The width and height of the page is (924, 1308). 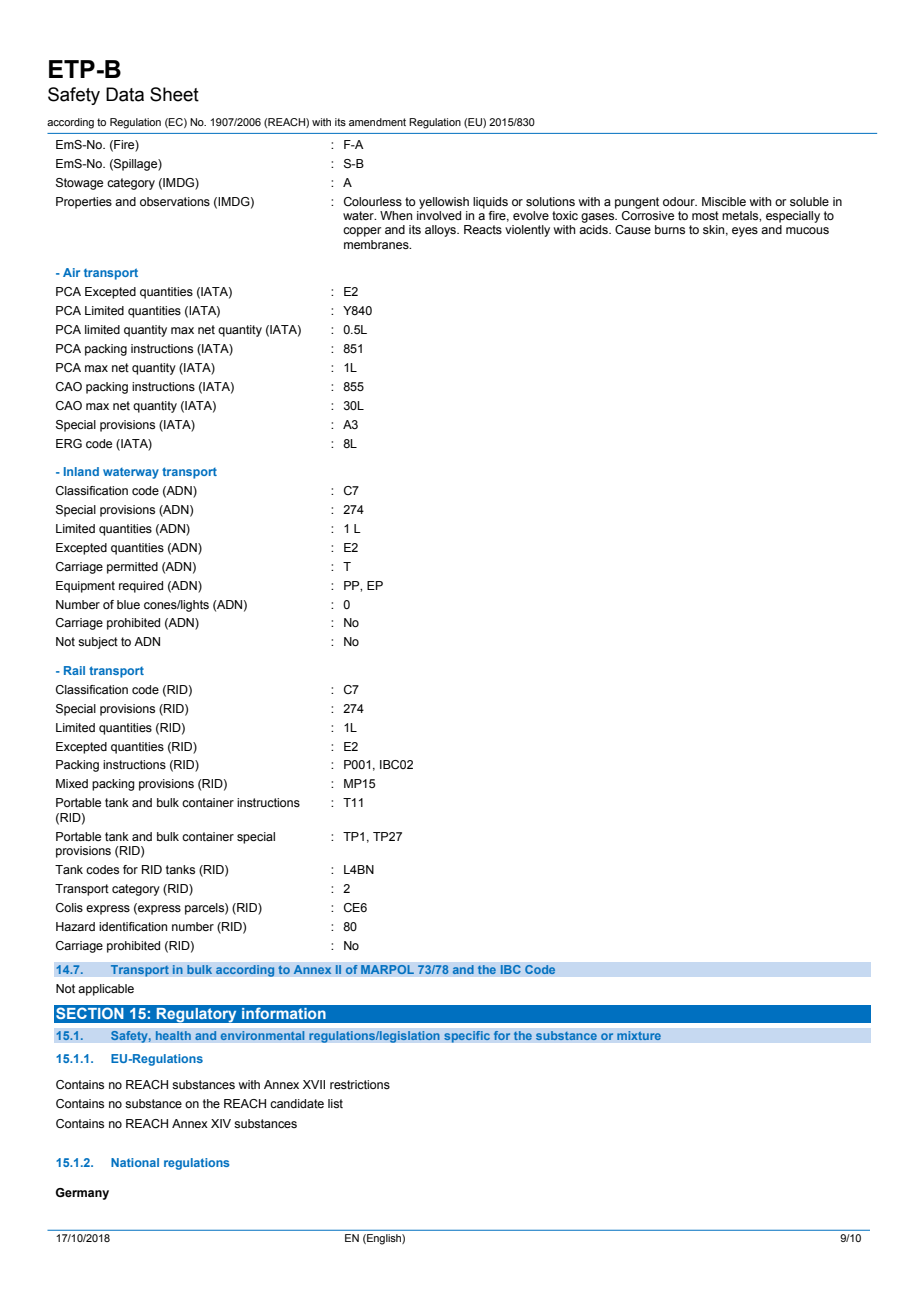 What do you see at coordinates (135, 1162) in the page?
I see `National` at bounding box center [135, 1162].
